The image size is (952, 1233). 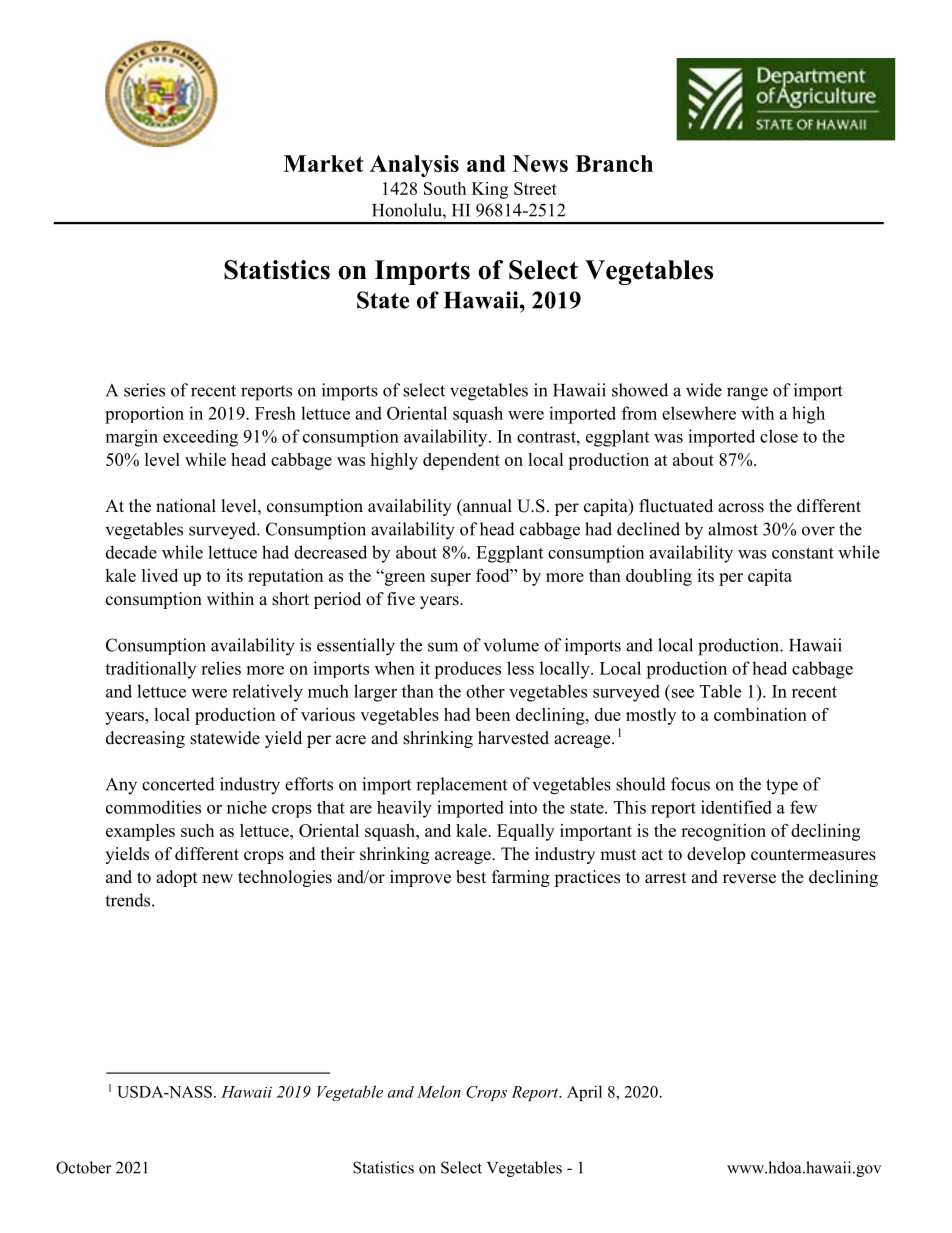 I want to click on October, so click(x=84, y=1167).
